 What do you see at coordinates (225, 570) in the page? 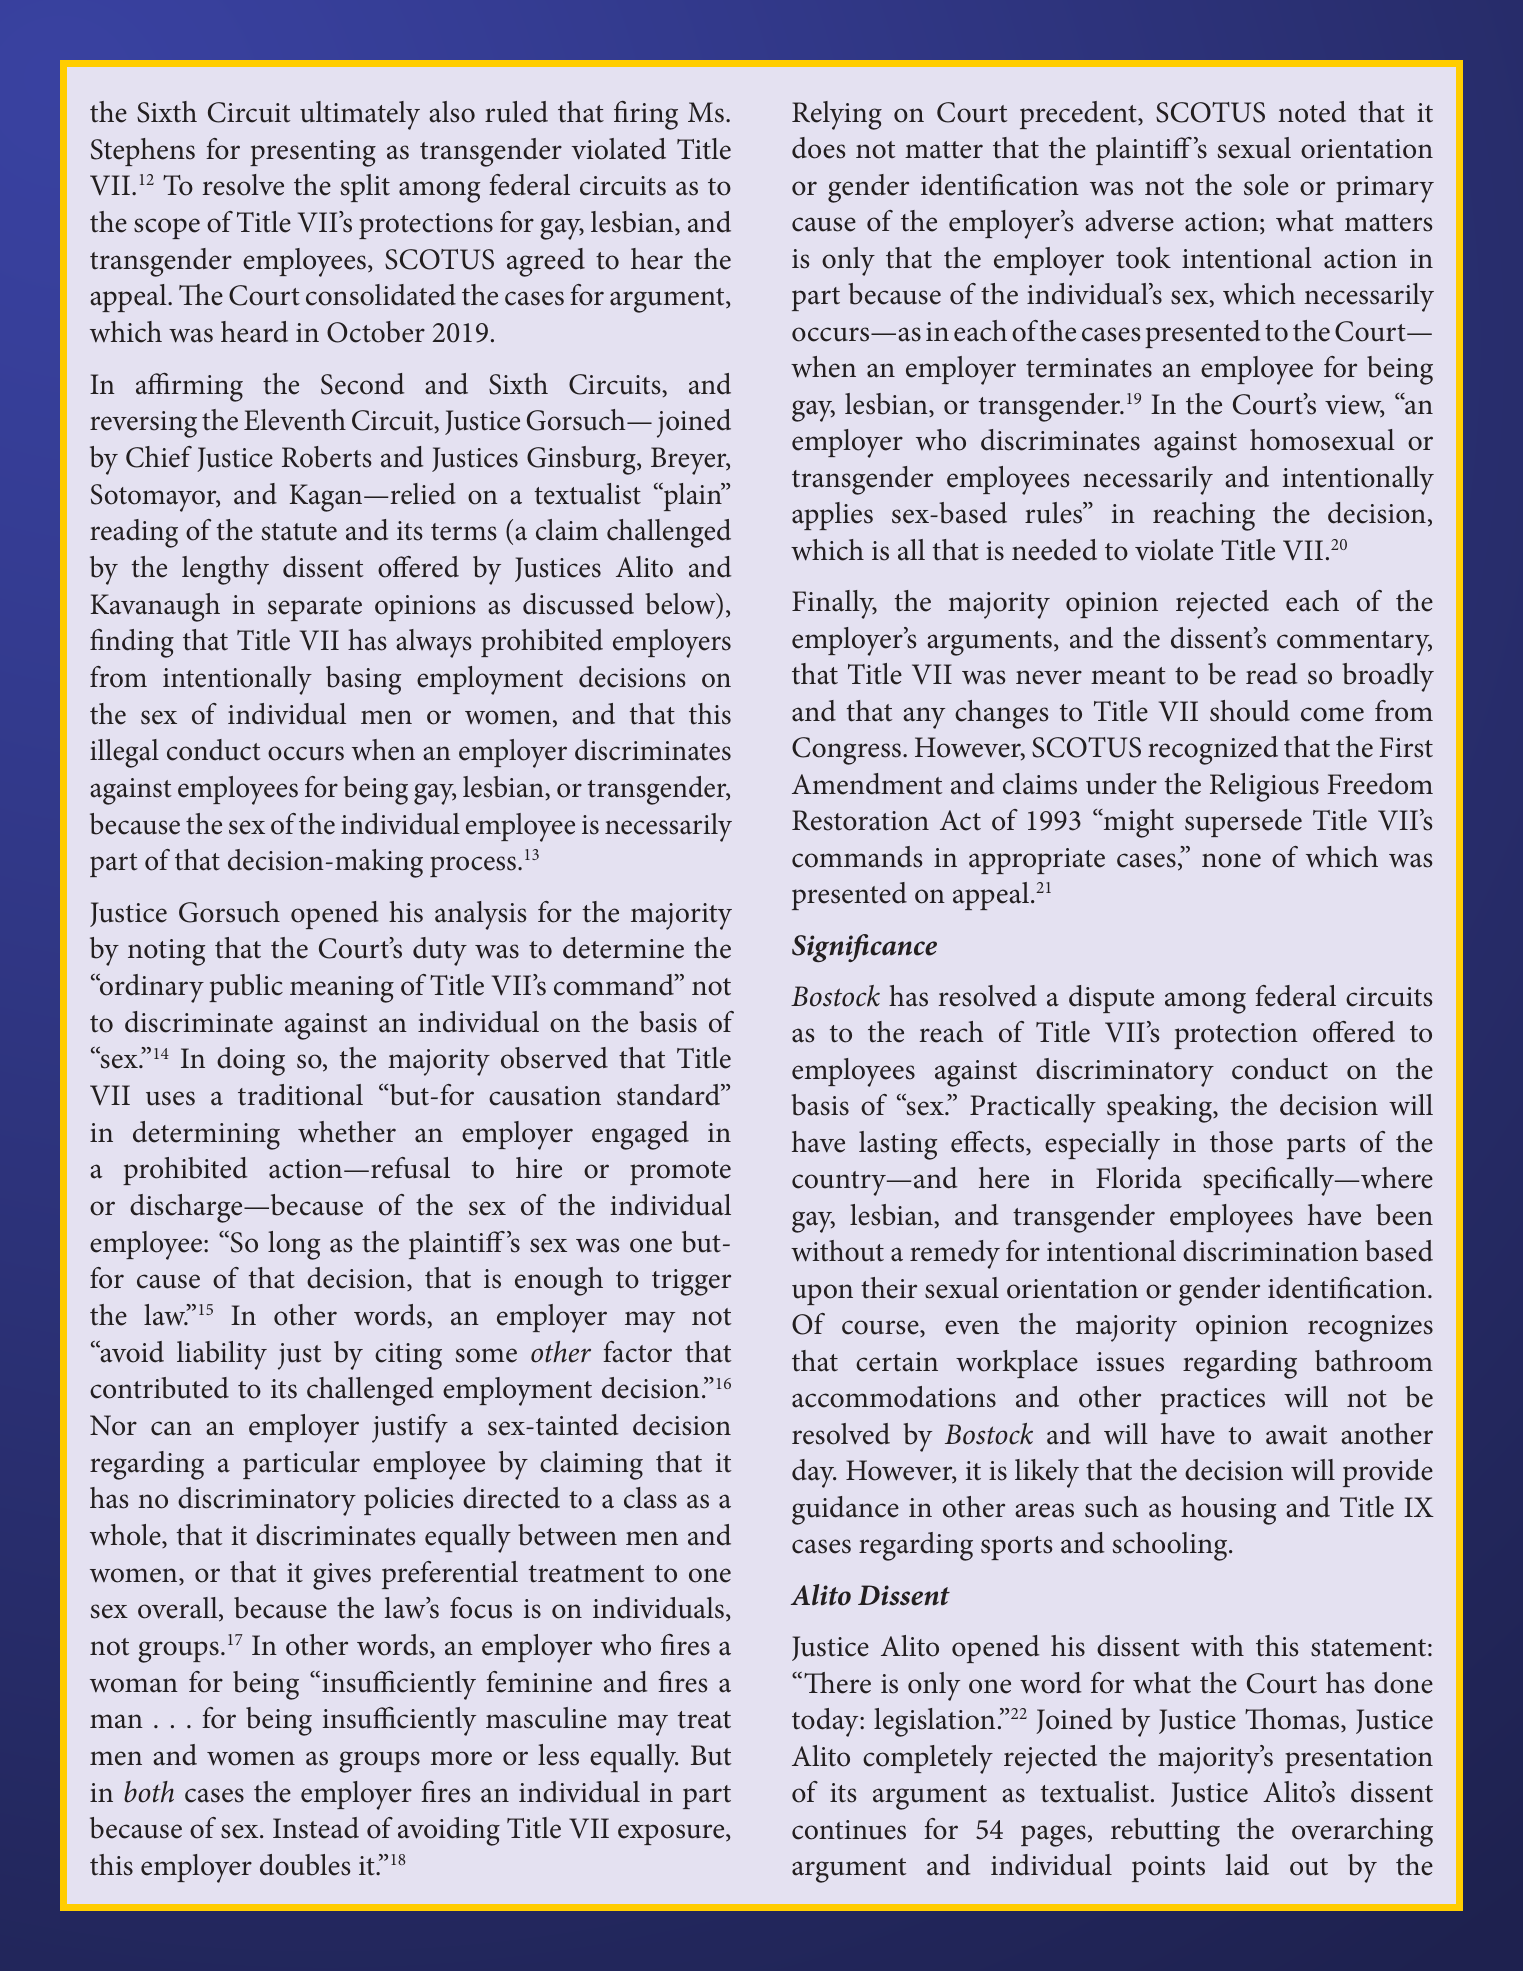
I see `lengthy` at bounding box center [225, 570].
